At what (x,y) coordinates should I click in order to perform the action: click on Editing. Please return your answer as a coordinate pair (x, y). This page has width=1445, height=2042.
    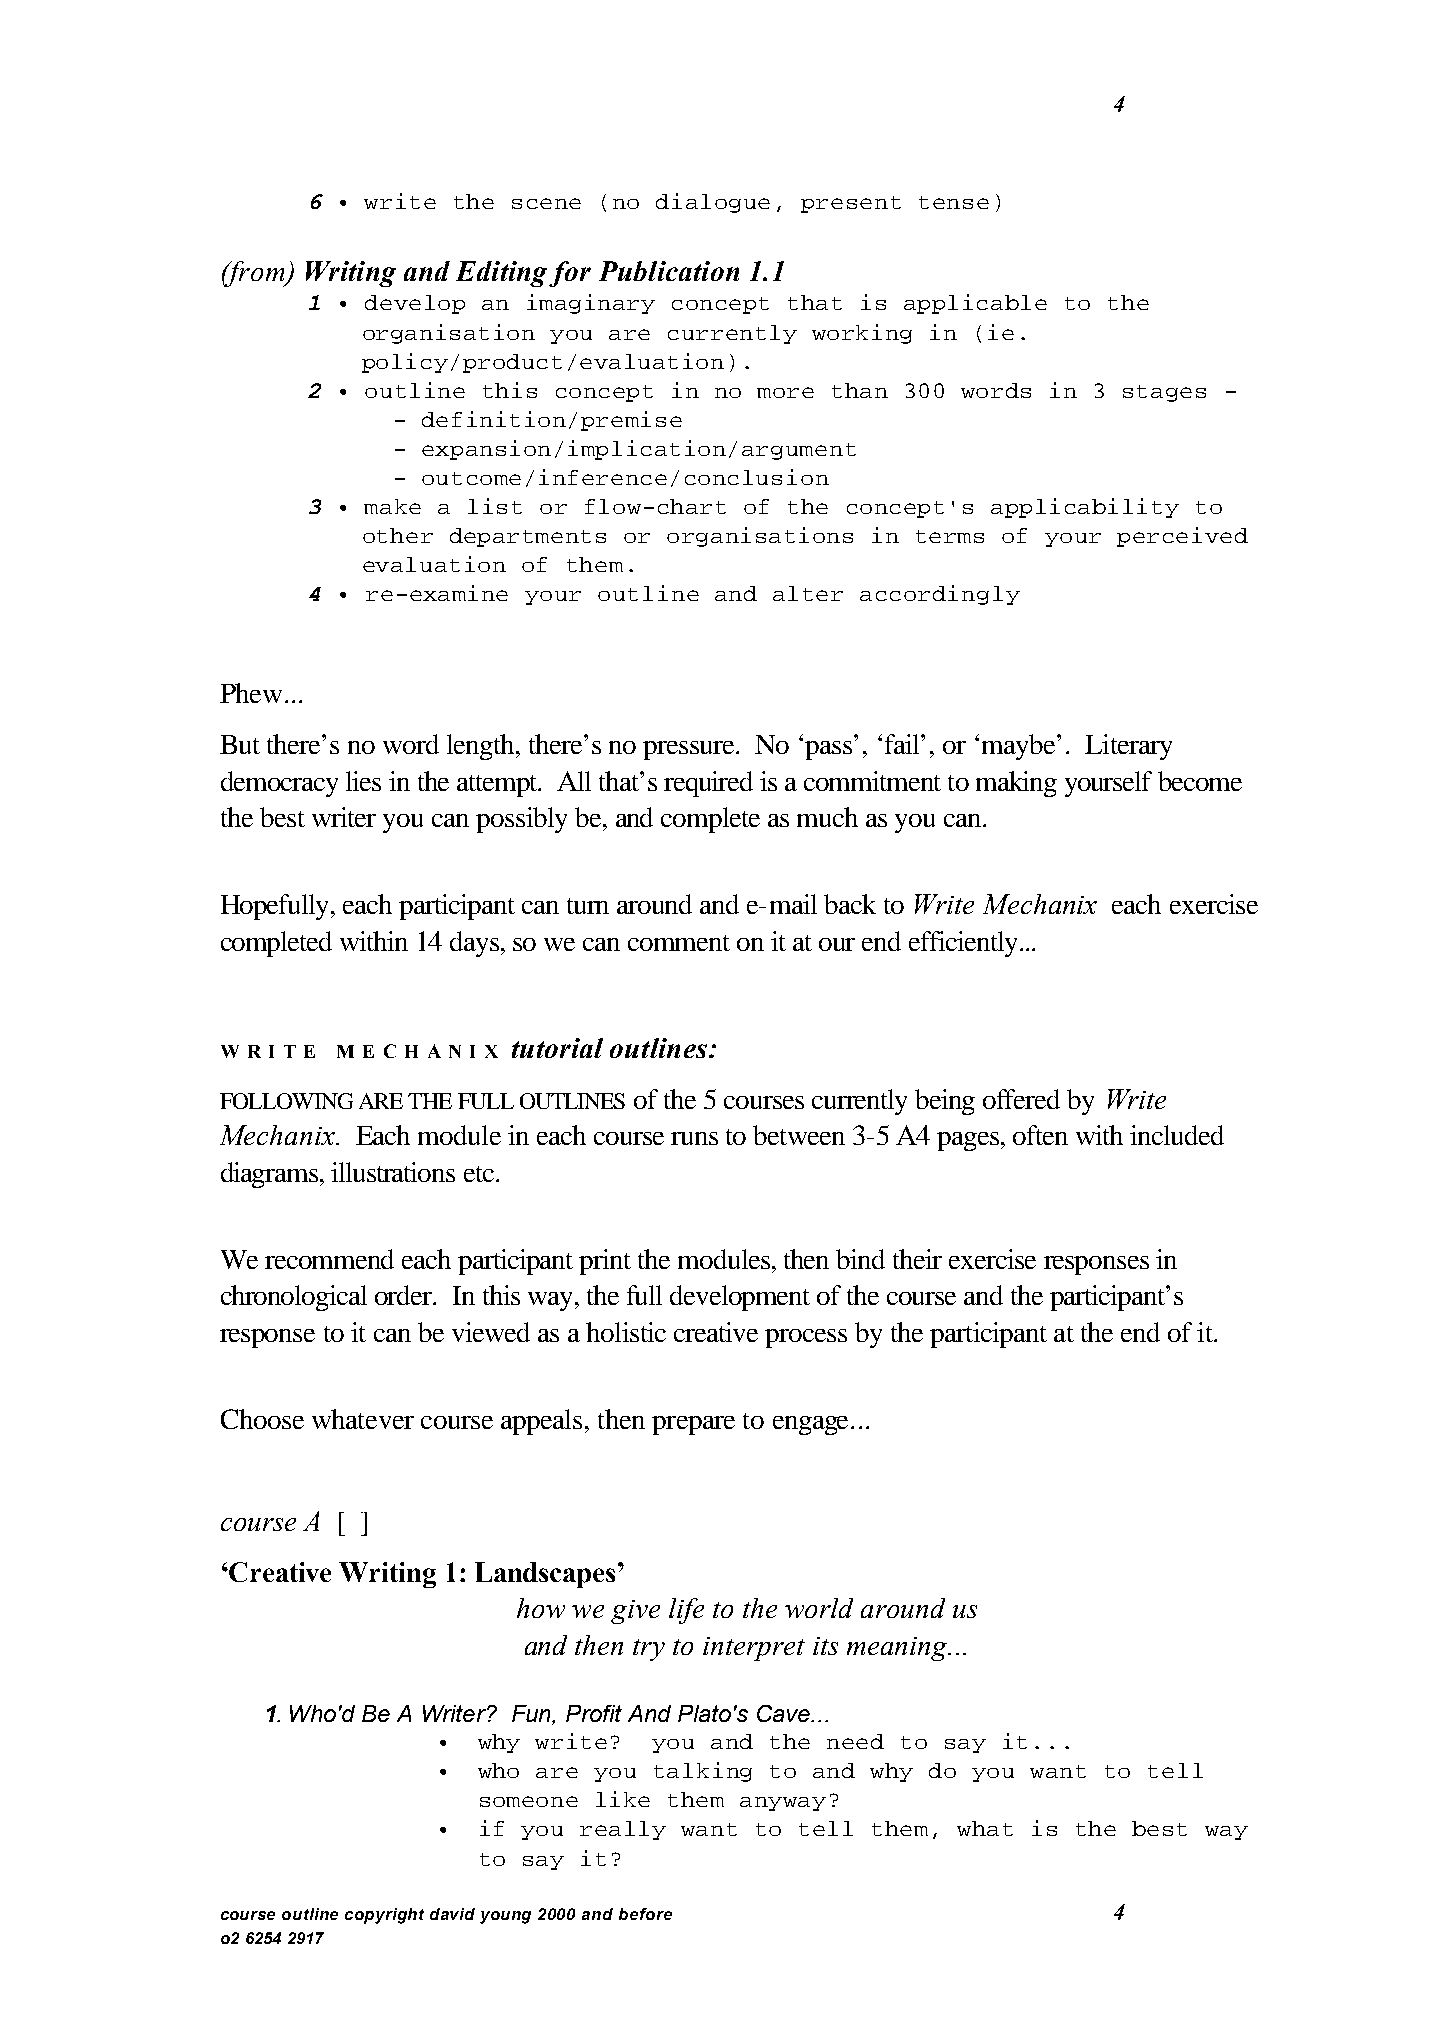
    Looking at the image, I should click on (503, 274).
